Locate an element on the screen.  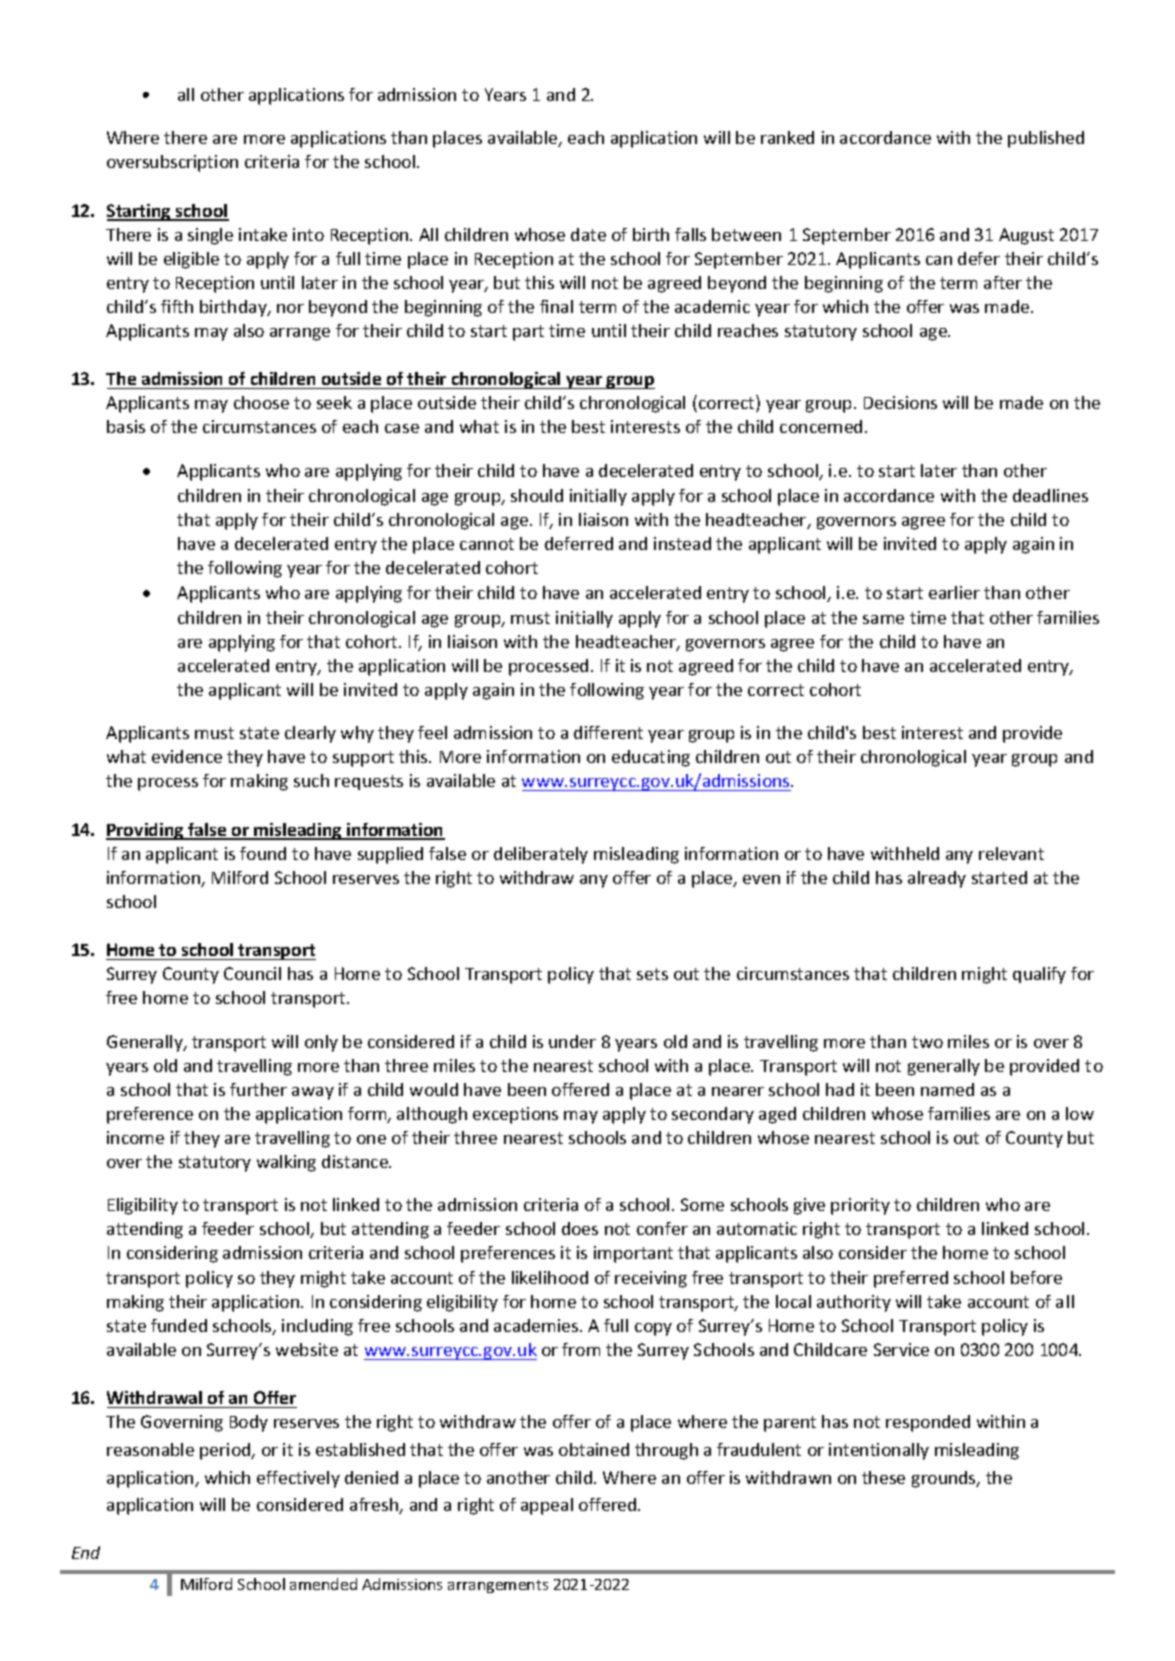
already is located at coordinates (937, 879).
